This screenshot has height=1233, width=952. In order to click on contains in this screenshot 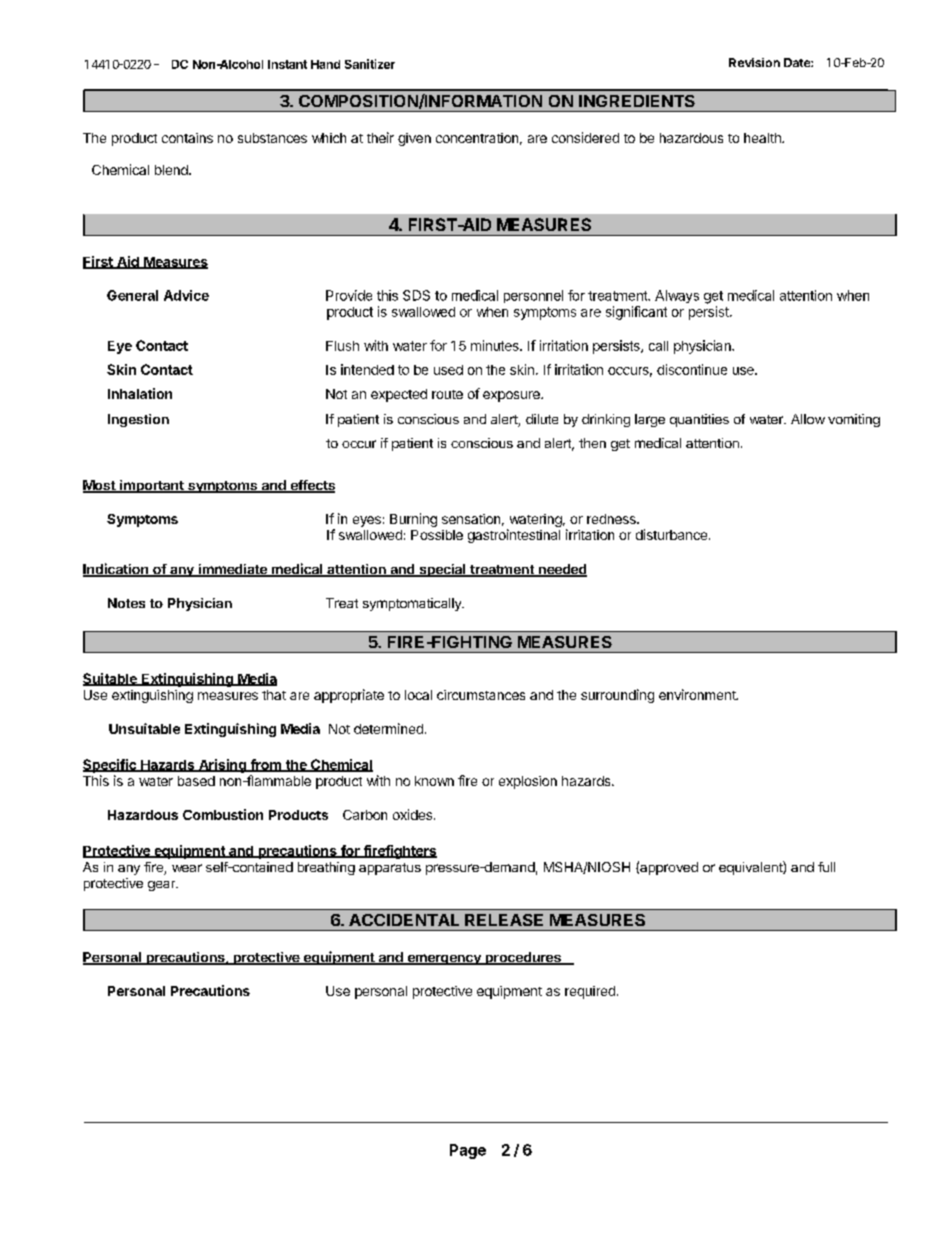, I will do `click(187, 138)`.
